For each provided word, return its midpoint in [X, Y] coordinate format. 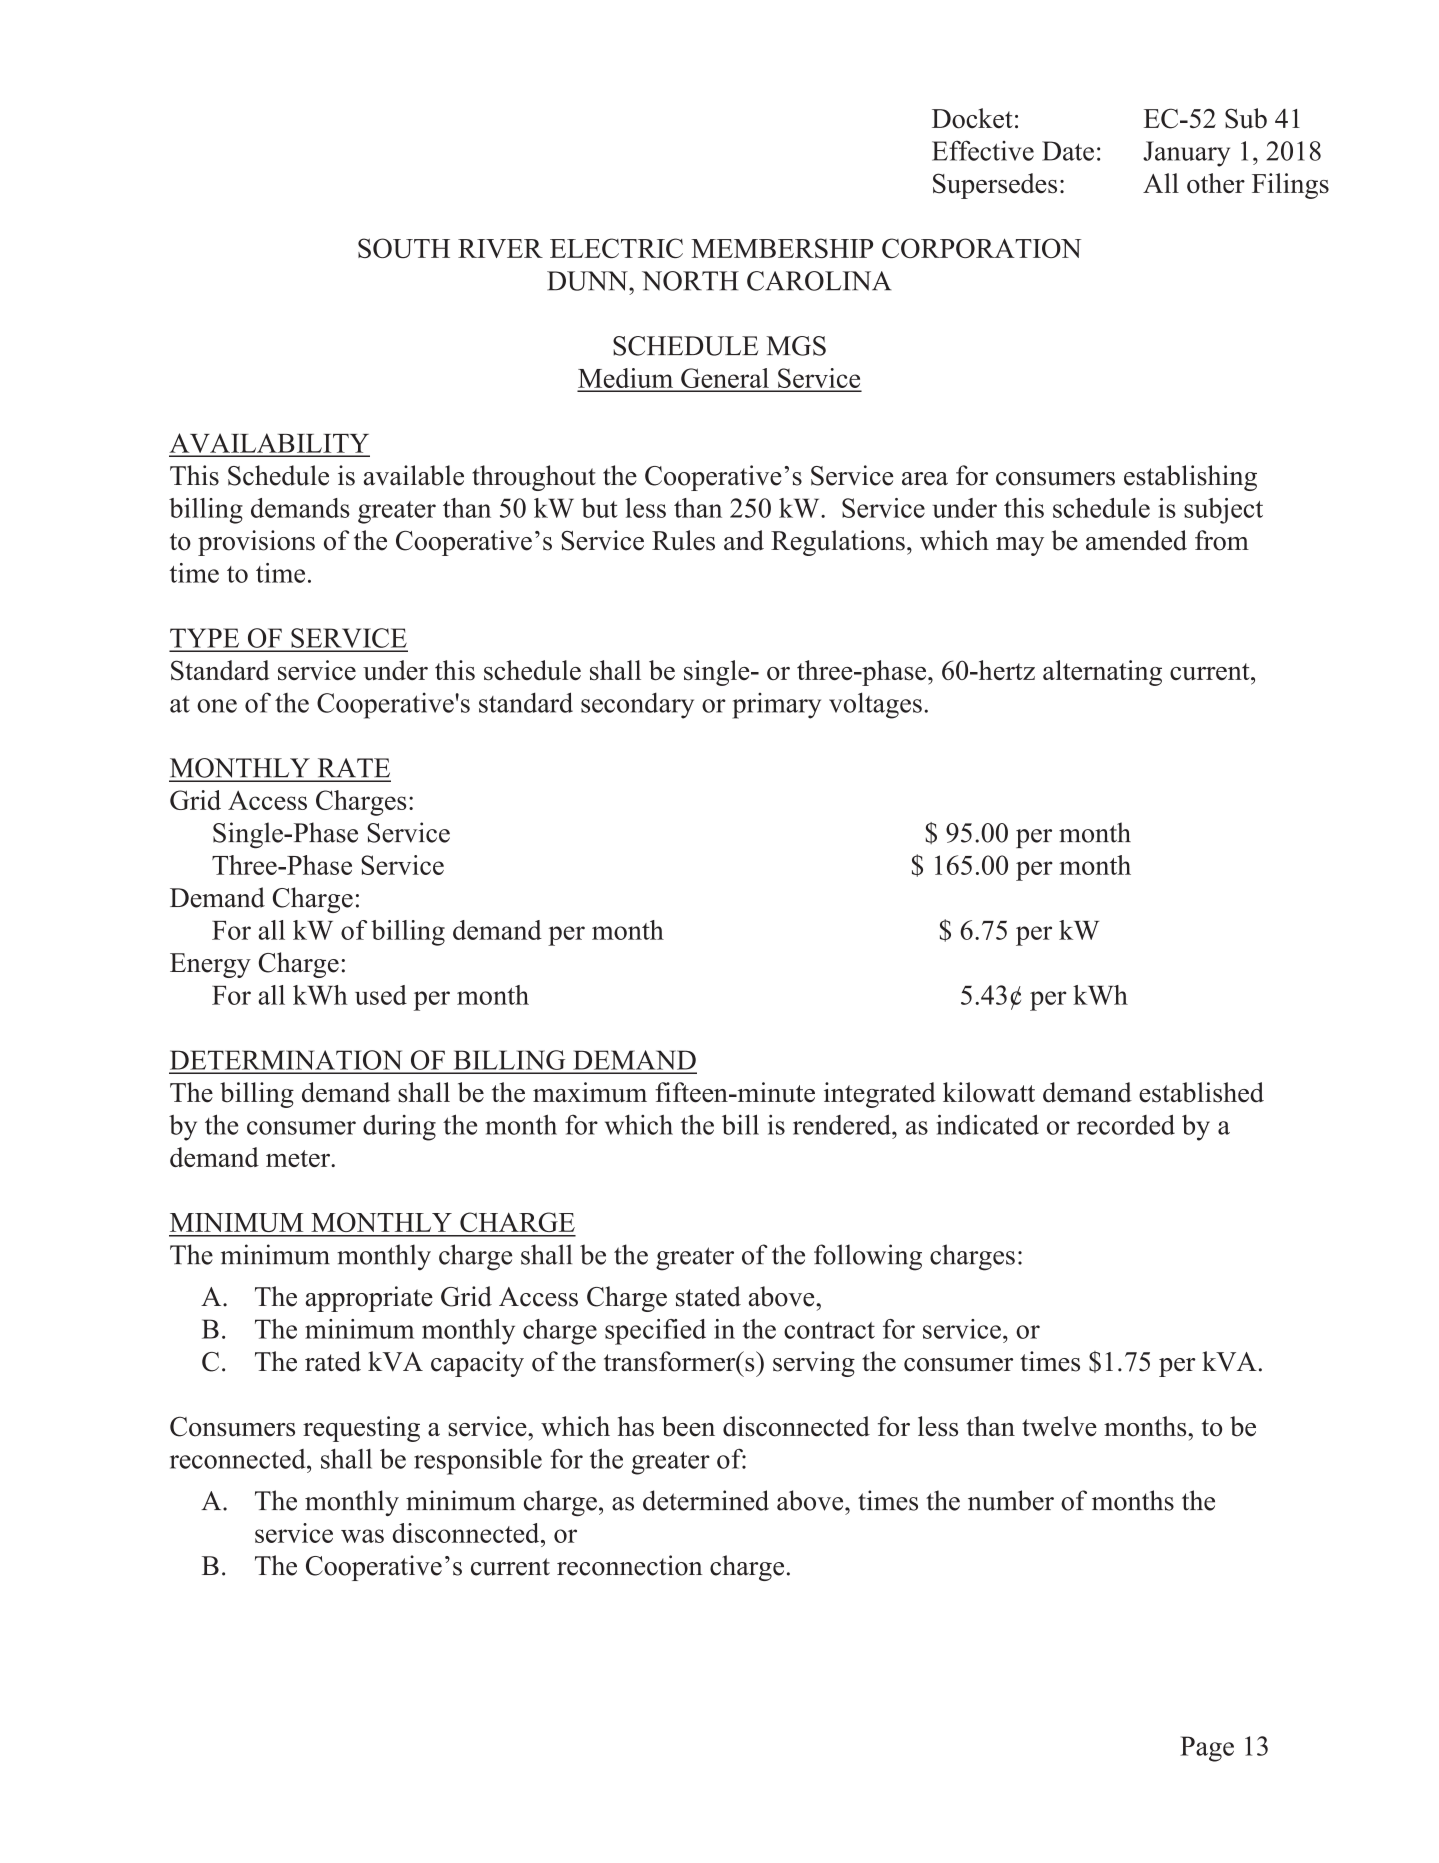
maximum [590, 1092]
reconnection [629, 1565]
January [1186, 154]
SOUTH [404, 248]
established [1201, 1092]
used [381, 995]
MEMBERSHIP [782, 248]
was [362, 1536]
